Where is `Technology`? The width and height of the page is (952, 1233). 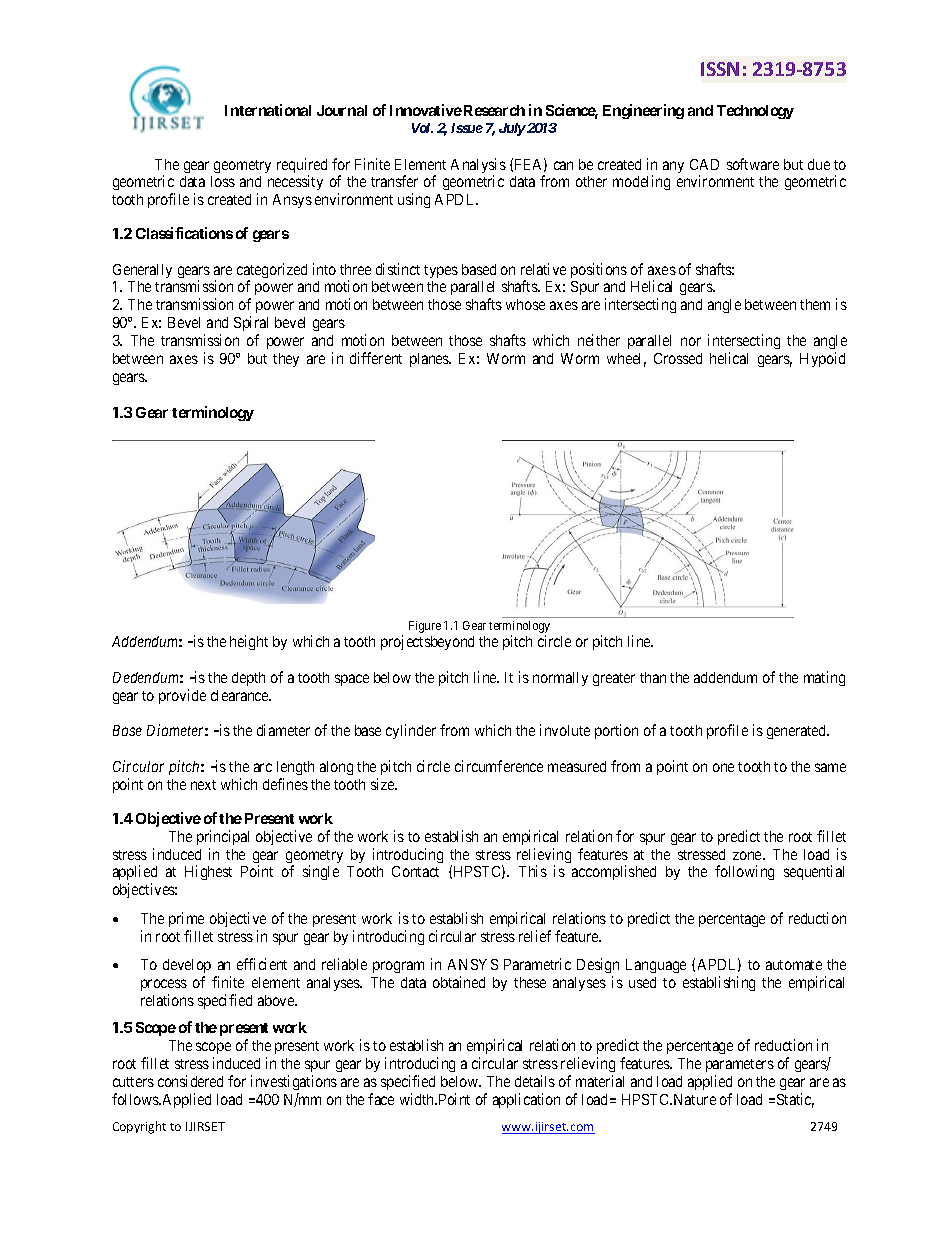 Technology is located at coordinates (755, 112).
